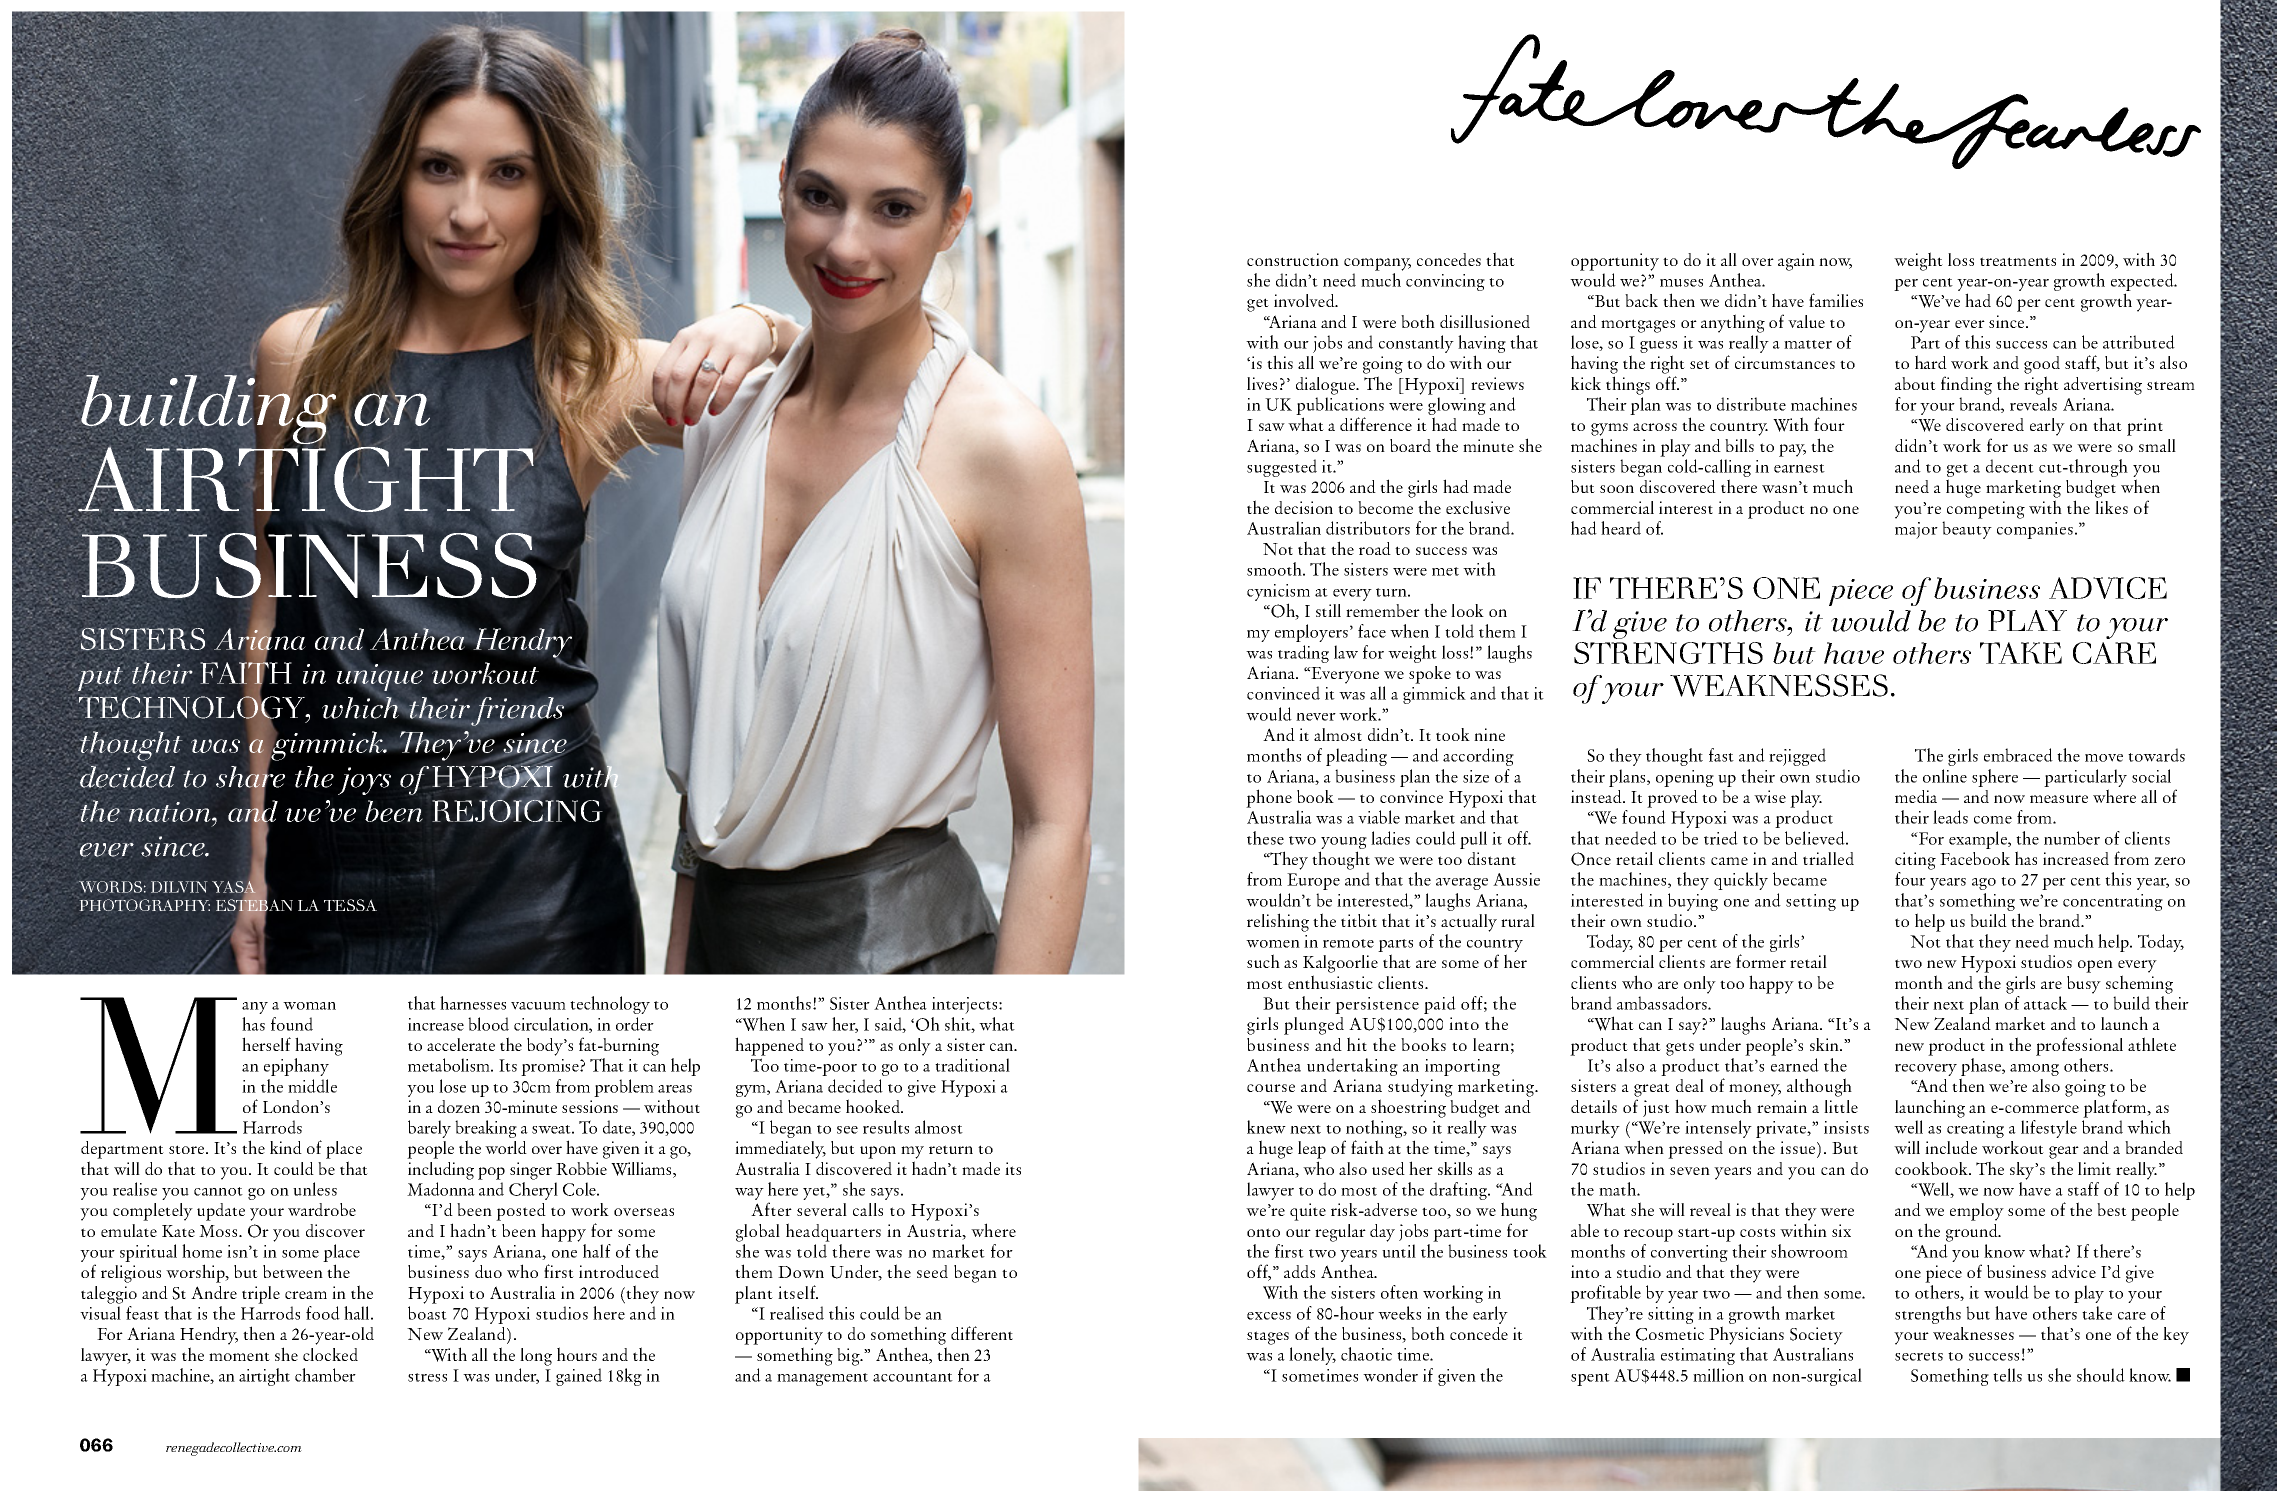 The image size is (2277, 1491). I want to click on stages, so click(1268, 1338).
